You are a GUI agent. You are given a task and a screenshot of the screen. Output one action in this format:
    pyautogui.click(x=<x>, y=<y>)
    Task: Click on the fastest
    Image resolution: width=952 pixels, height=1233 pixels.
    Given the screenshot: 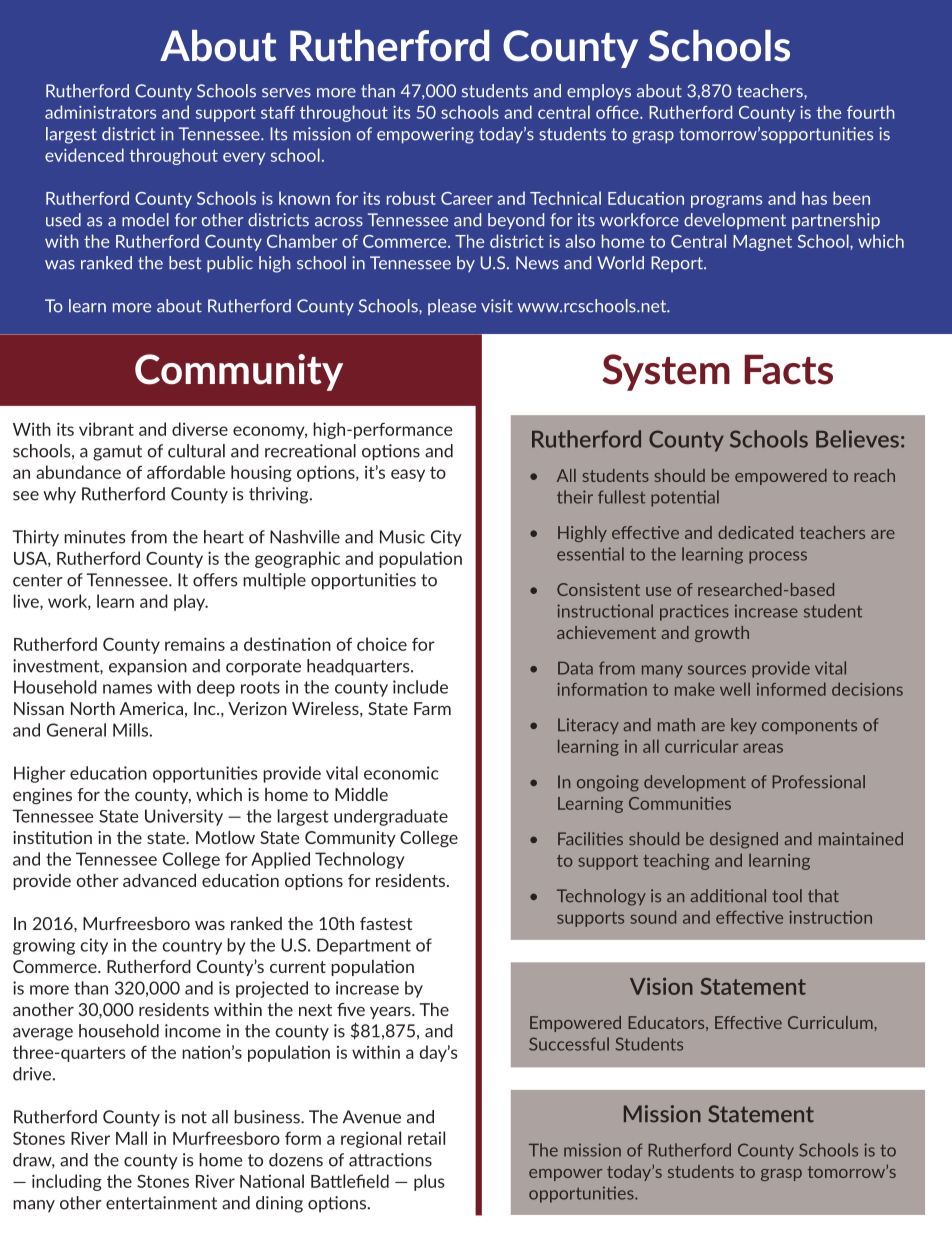 What is the action you would take?
    pyautogui.click(x=386, y=923)
